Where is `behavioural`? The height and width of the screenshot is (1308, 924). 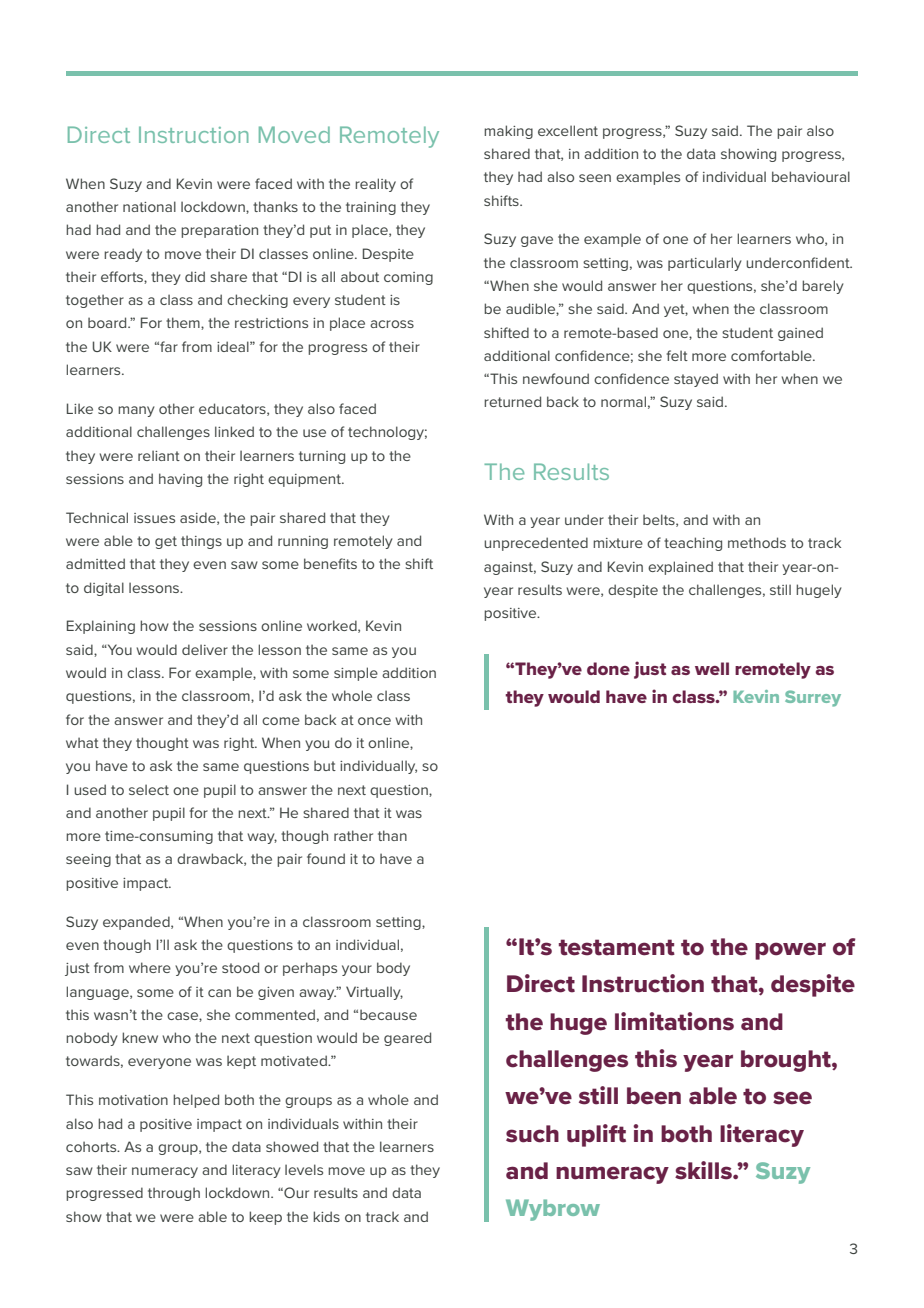 behavioural is located at coordinates (811, 176).
